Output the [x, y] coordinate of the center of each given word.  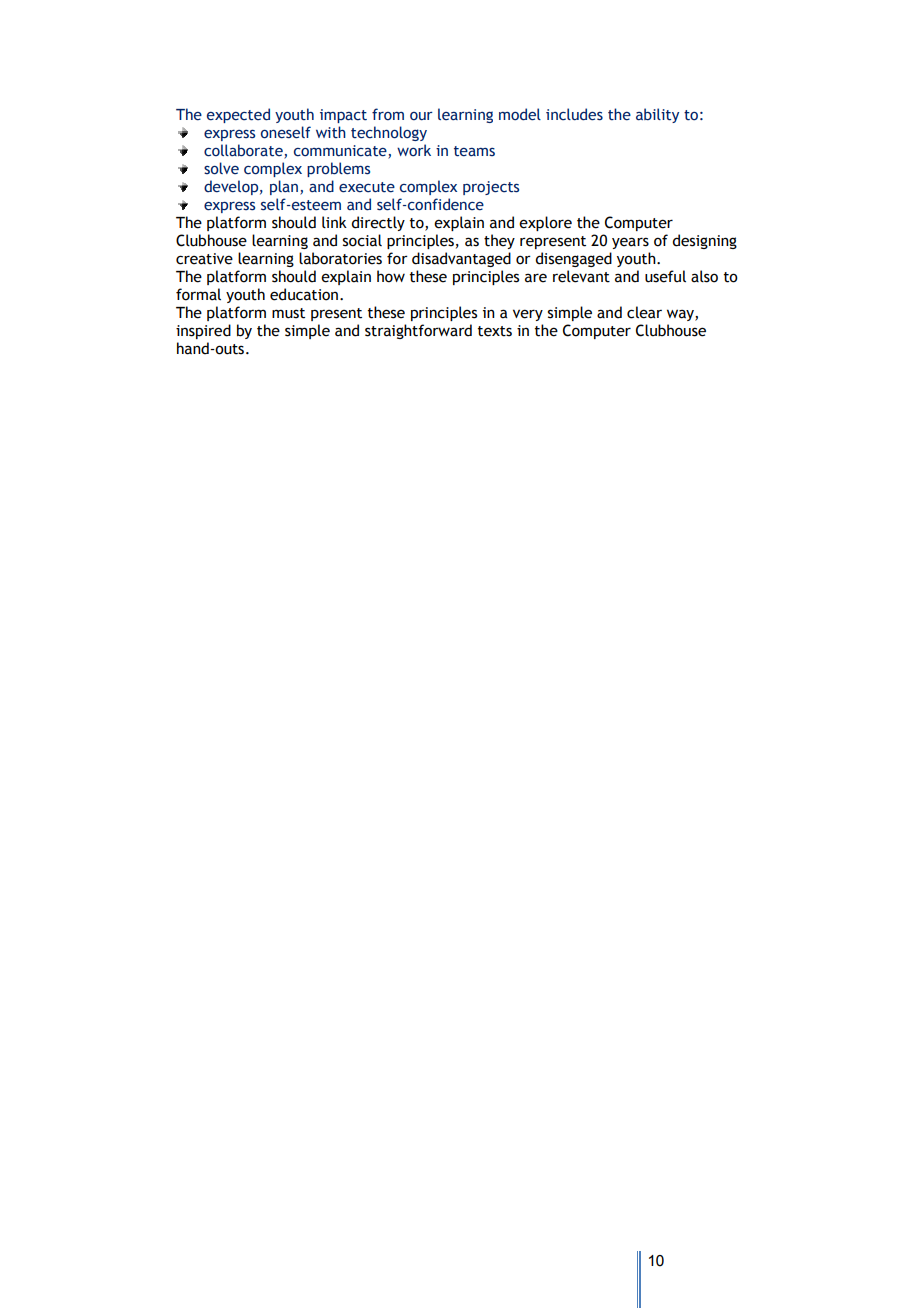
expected [238, 115]
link [334, 222]
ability [657, 115]
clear [644, 312]
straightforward [418, 331]
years [630, 243]
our [421, 116]
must [288, 313]
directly [378, 223]
